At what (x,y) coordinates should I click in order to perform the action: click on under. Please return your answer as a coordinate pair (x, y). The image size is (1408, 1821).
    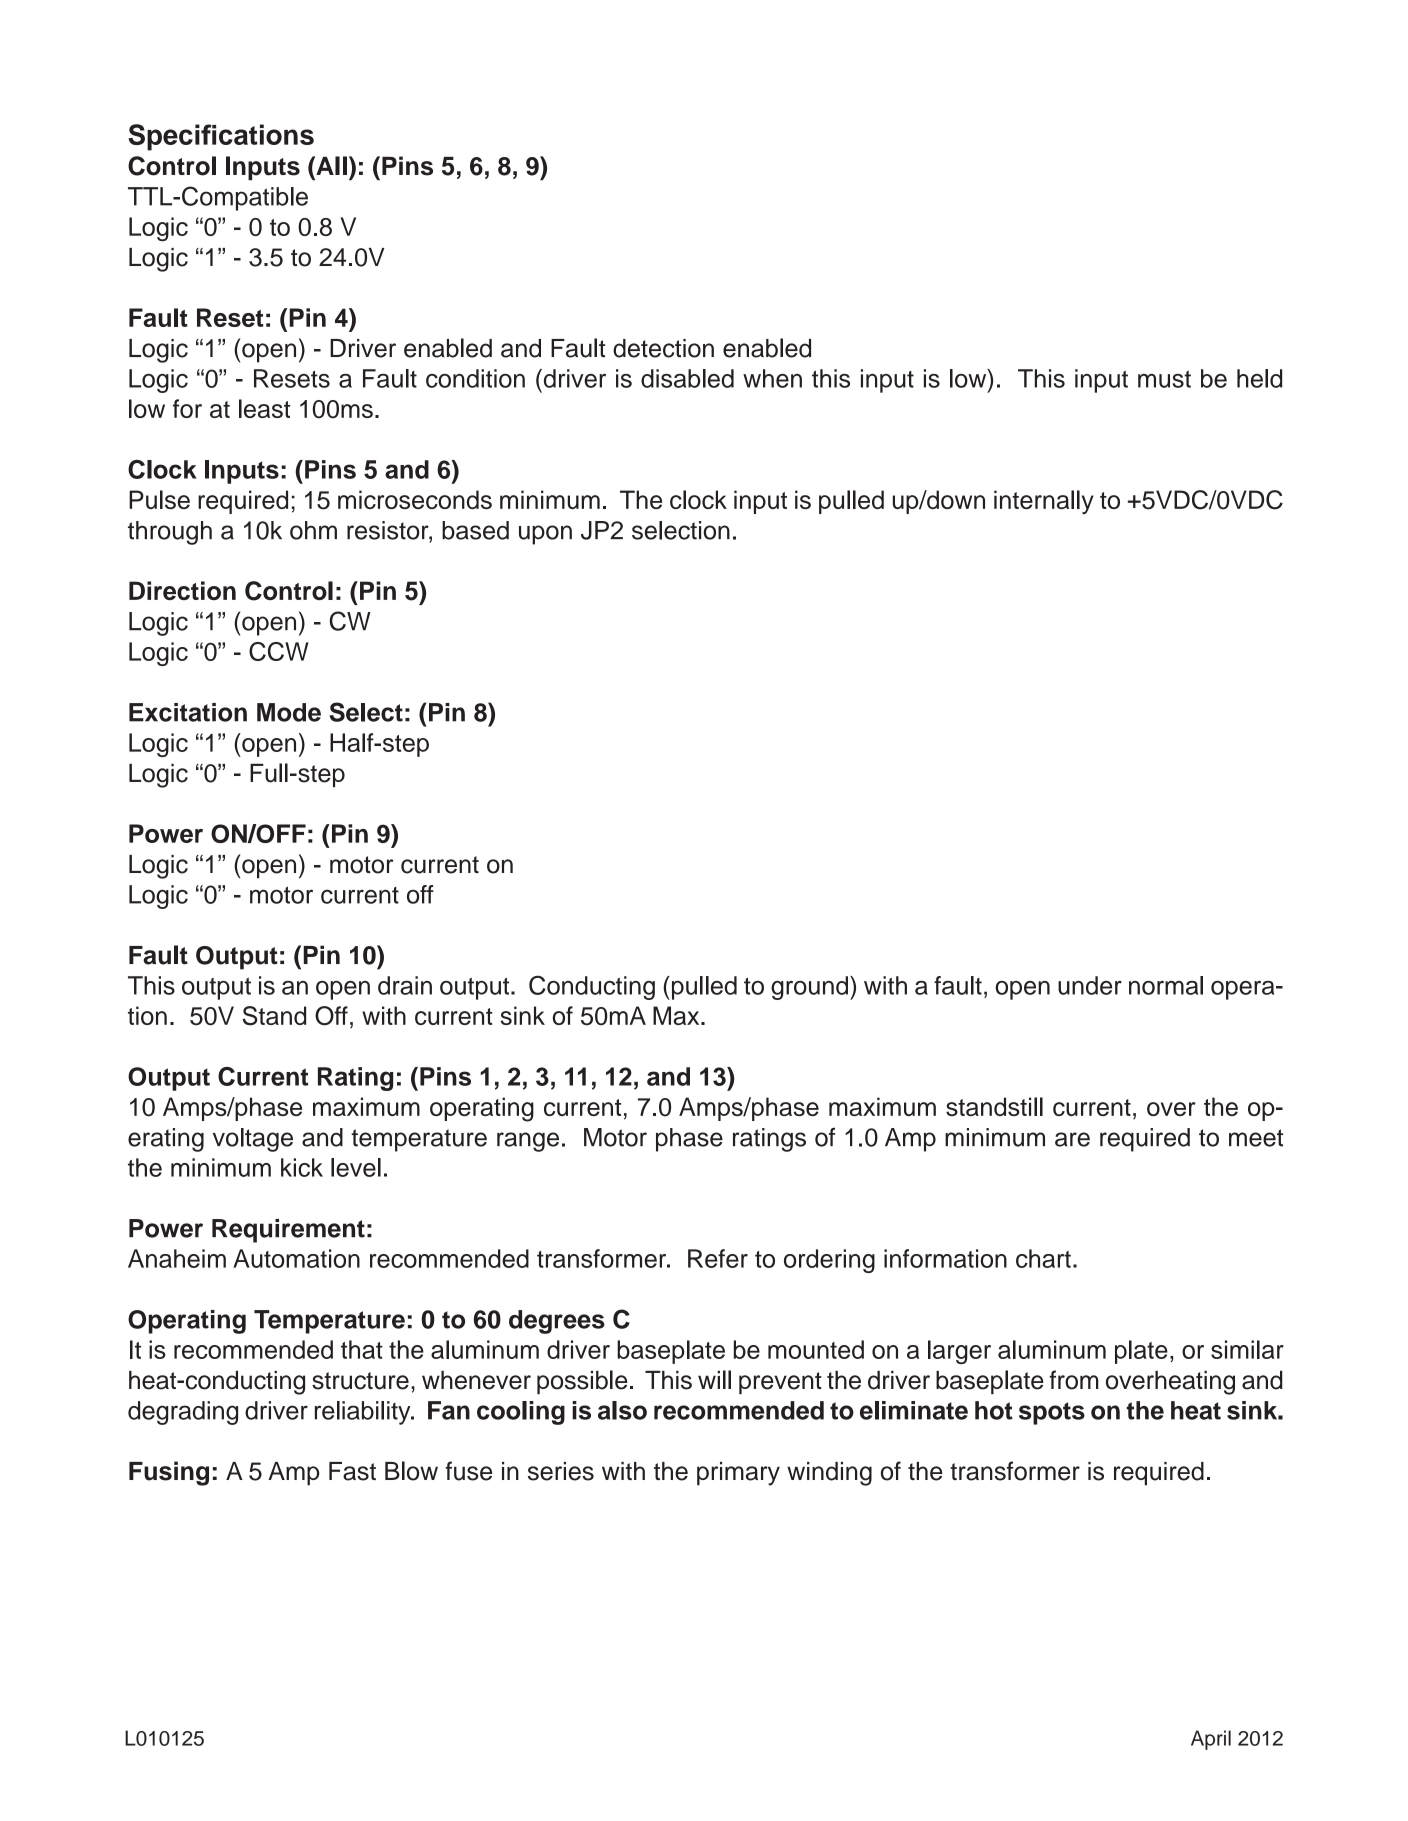
    Looking at the image, I should click on (1090, 985).
